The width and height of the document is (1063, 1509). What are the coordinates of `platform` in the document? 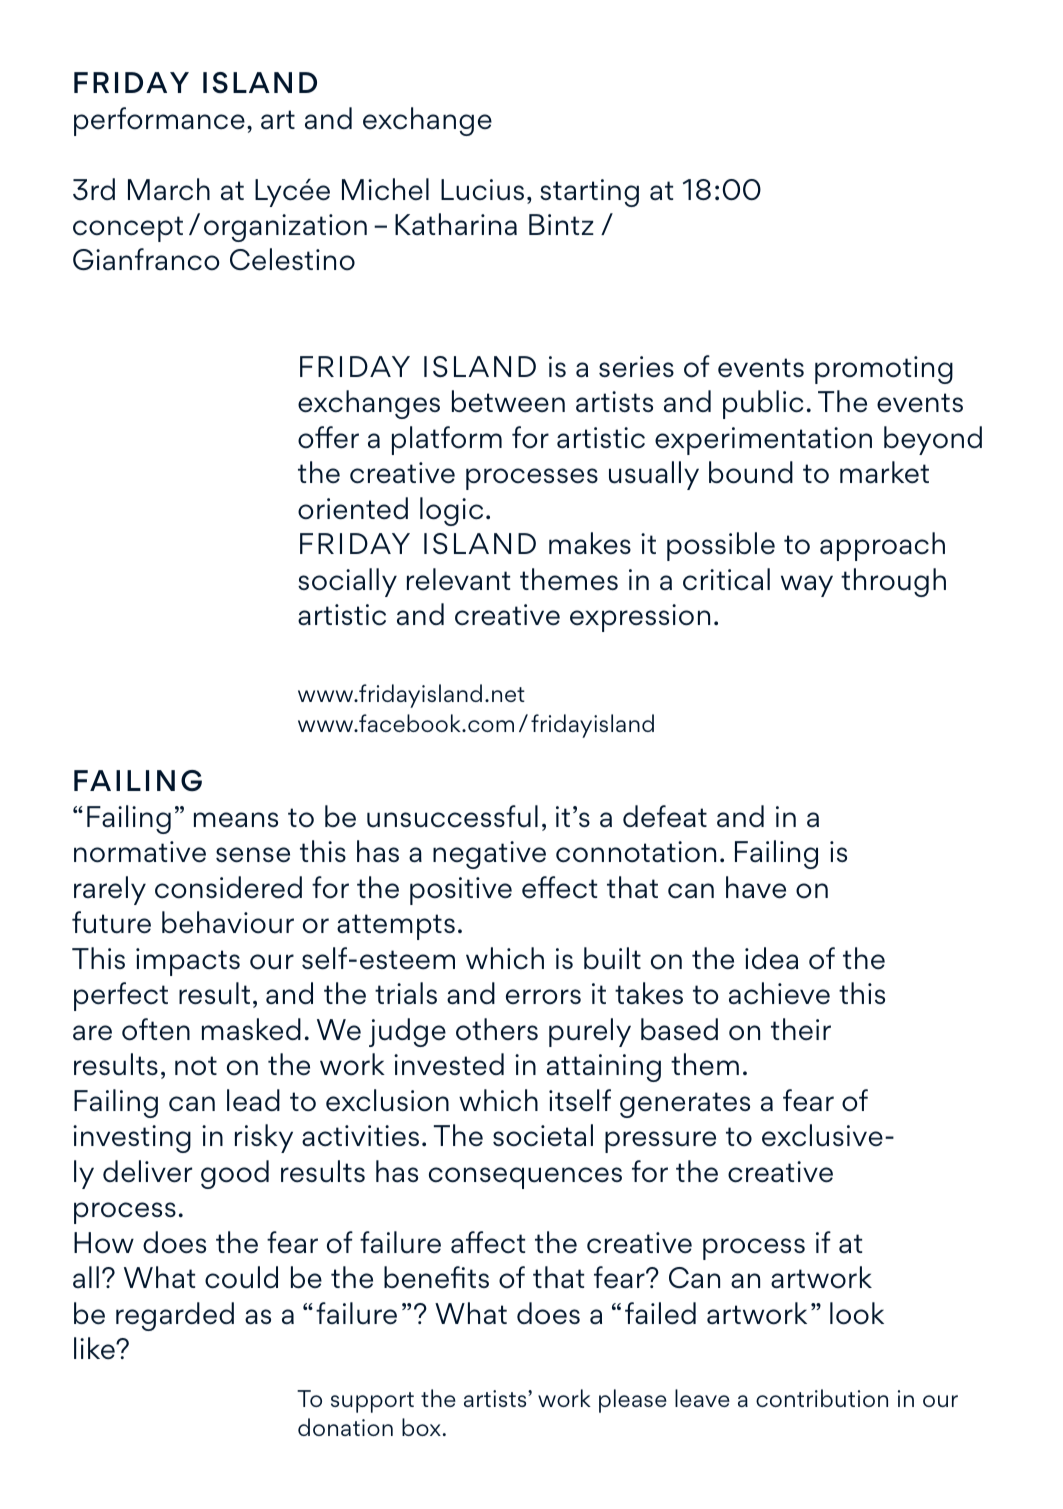 It's located at (447, 440).
